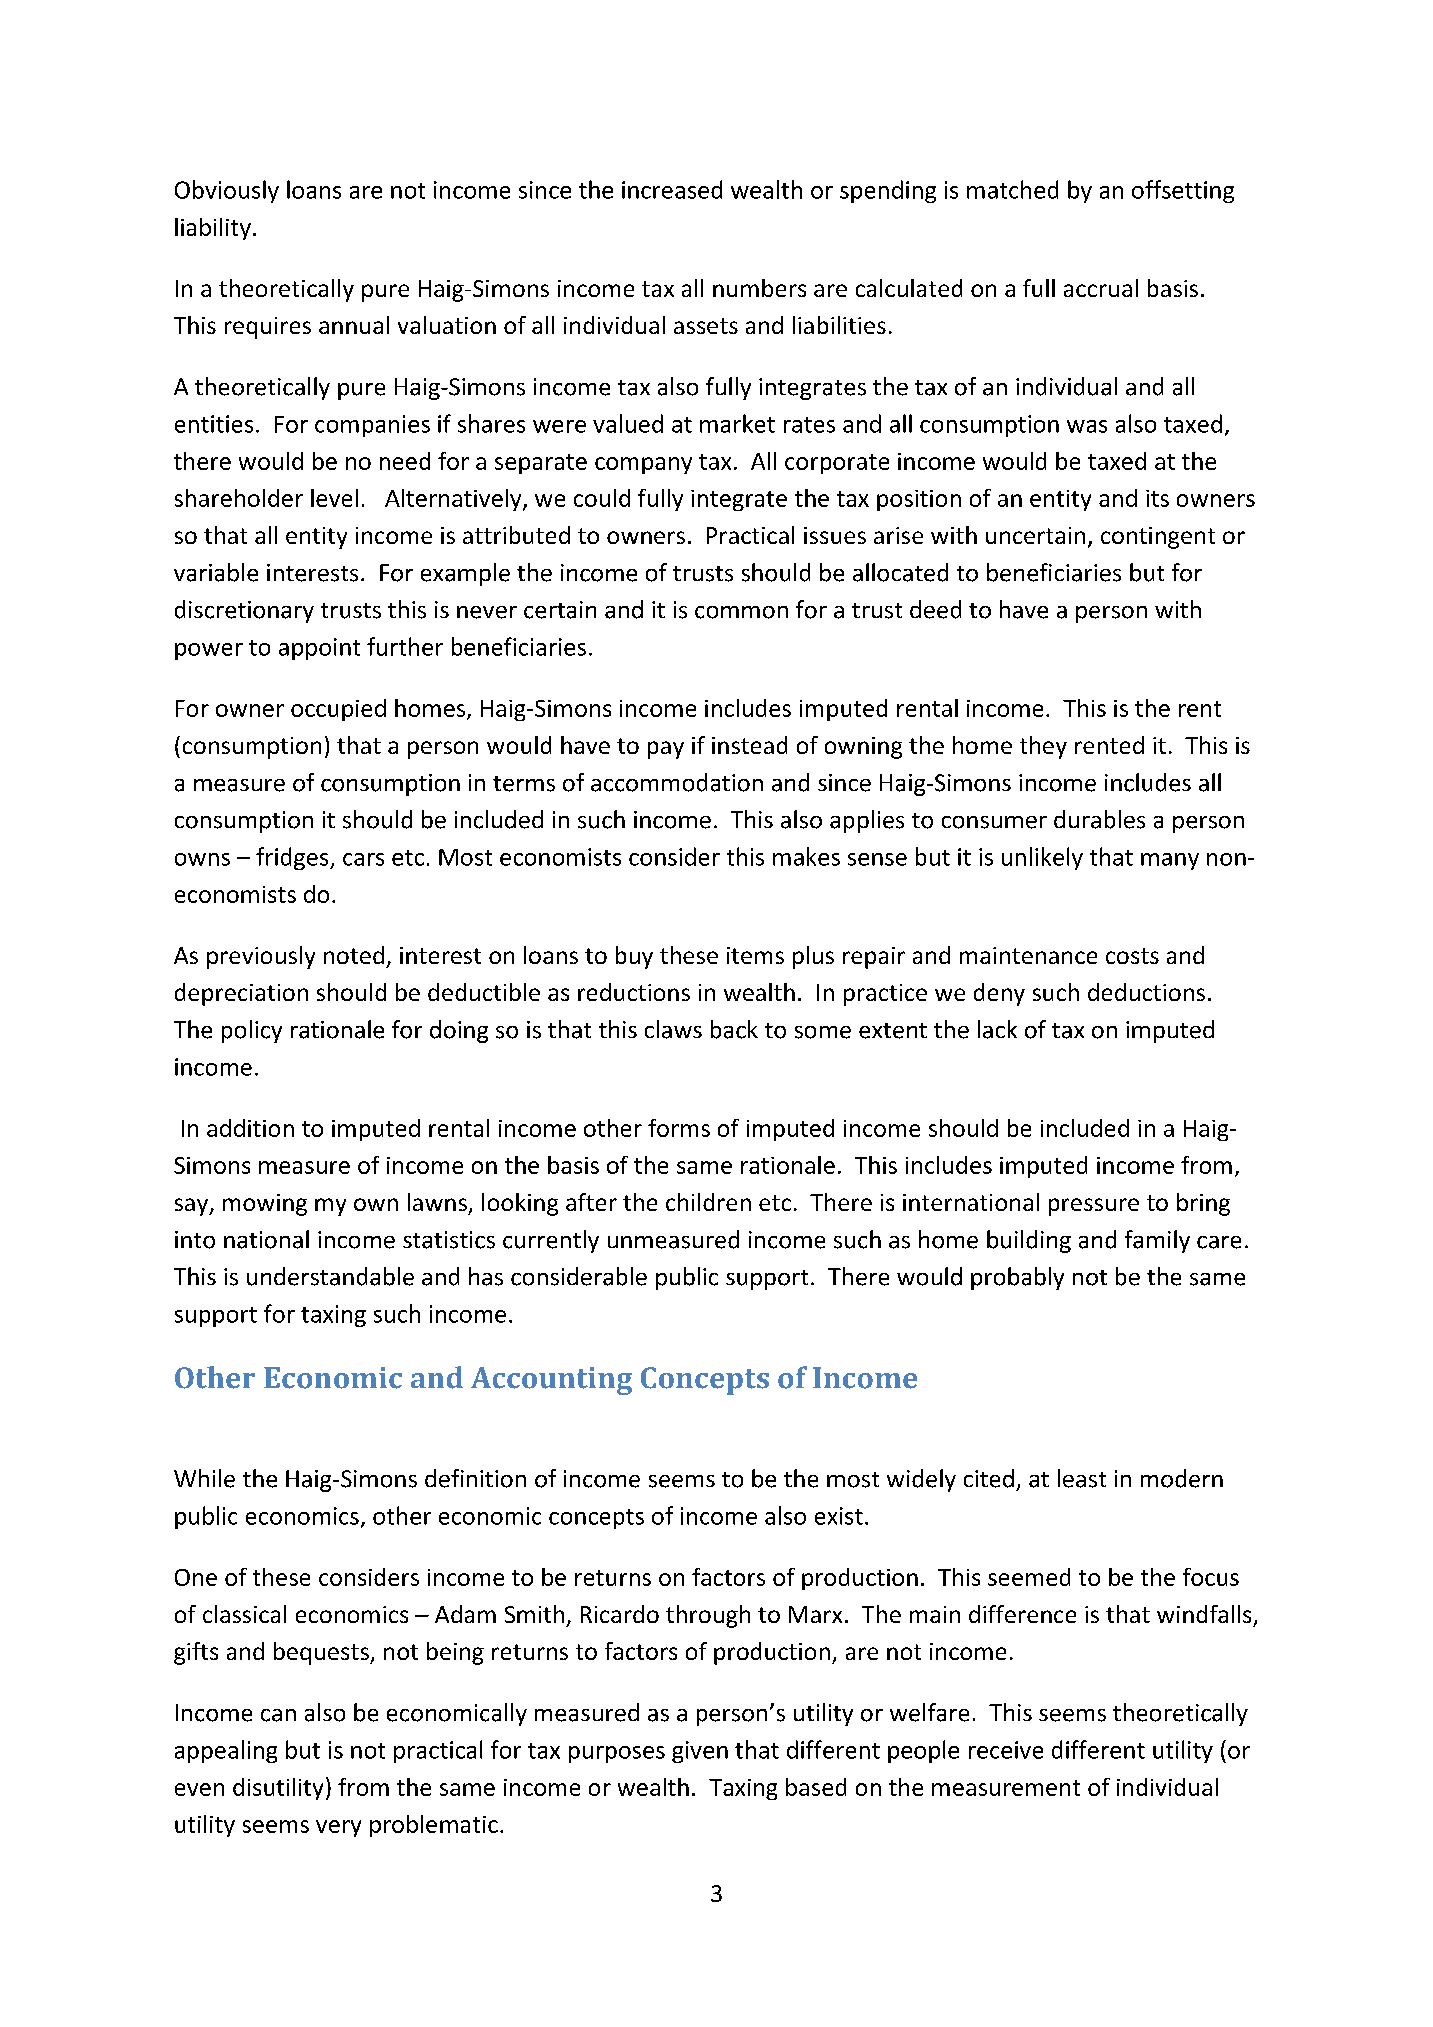 The image size is (1433, 2027). I want to click on appoint, so click(319, 649).
